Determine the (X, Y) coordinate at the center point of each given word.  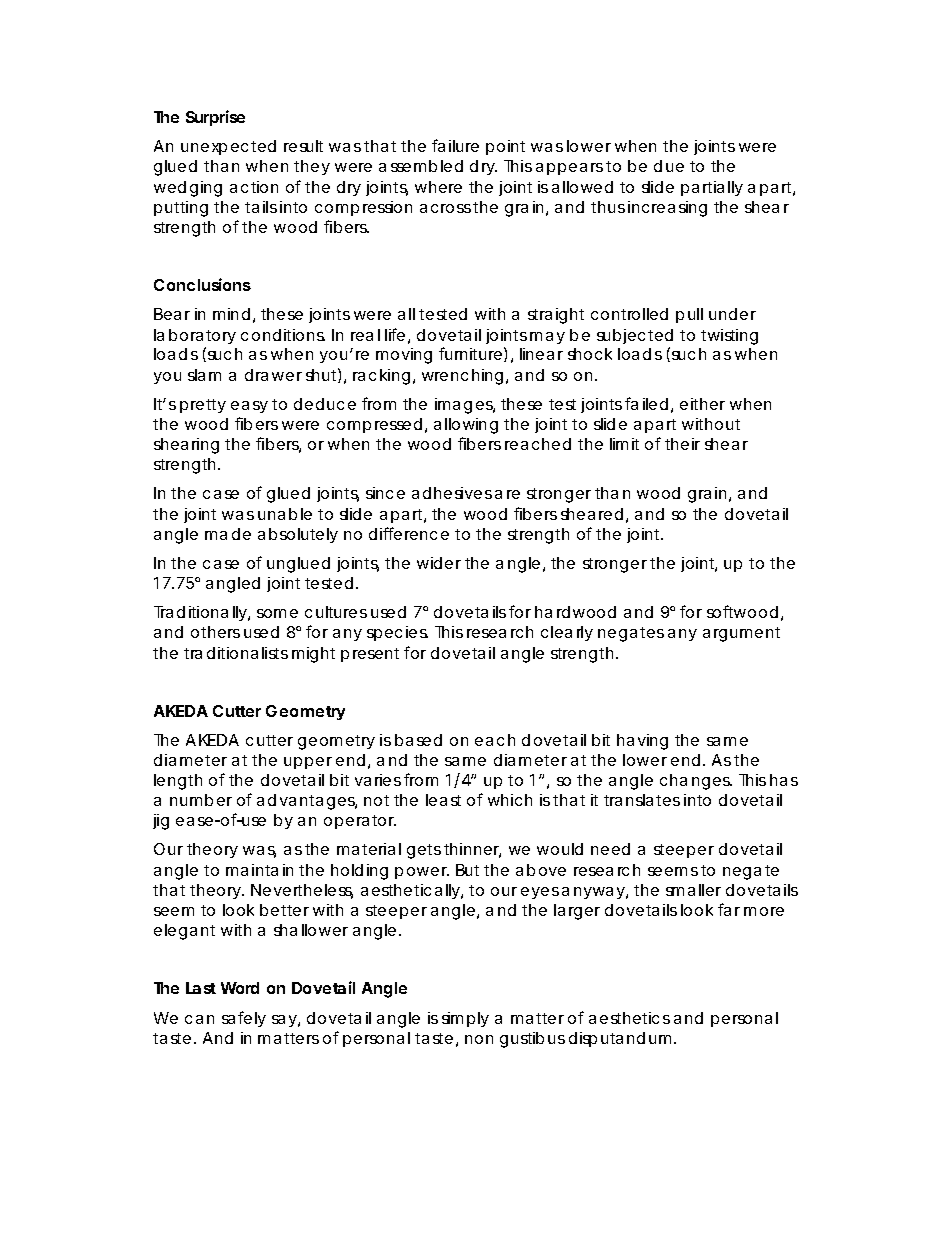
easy (249, 407)
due (669, 166)
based (418, 740)
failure (455, 145)
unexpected (228, 147)
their (682, 444)
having (642, 742)
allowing (466, 426)
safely (244, 1019)
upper (308, 763)
